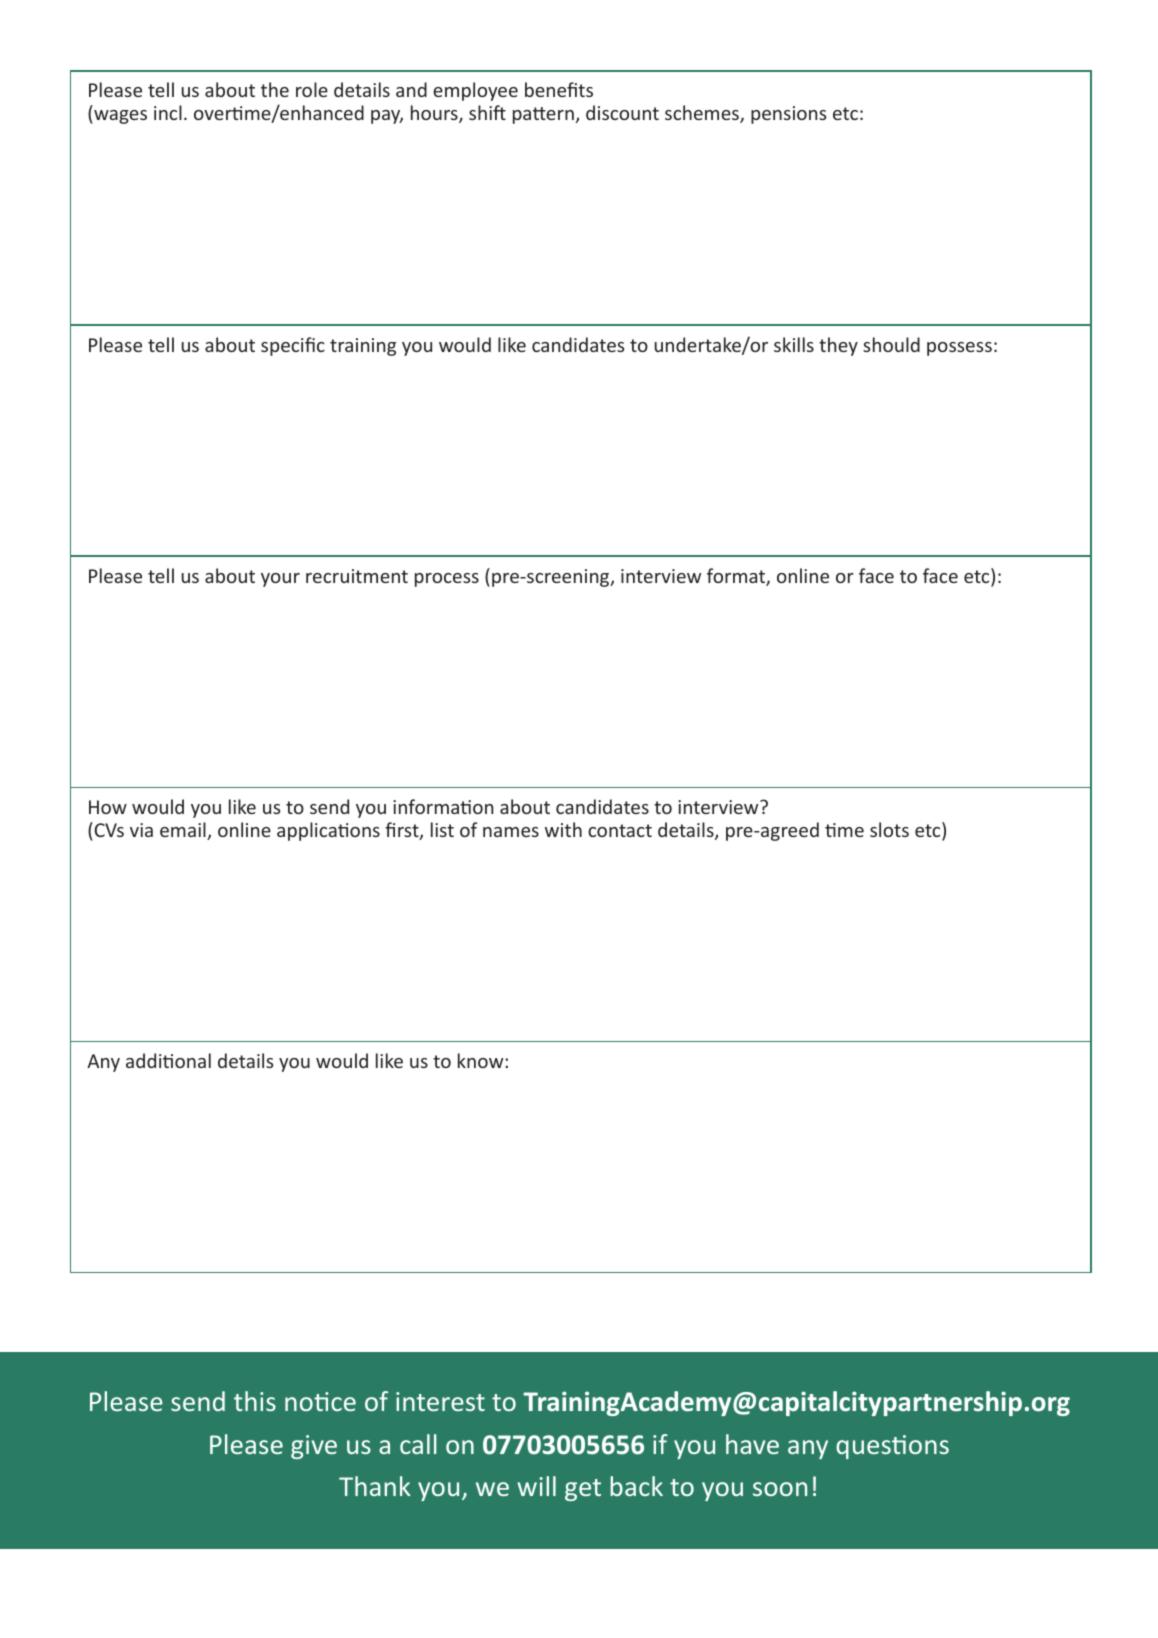 This document has height=1638, width=1158. I want to click on contact, so click(620, 830).
